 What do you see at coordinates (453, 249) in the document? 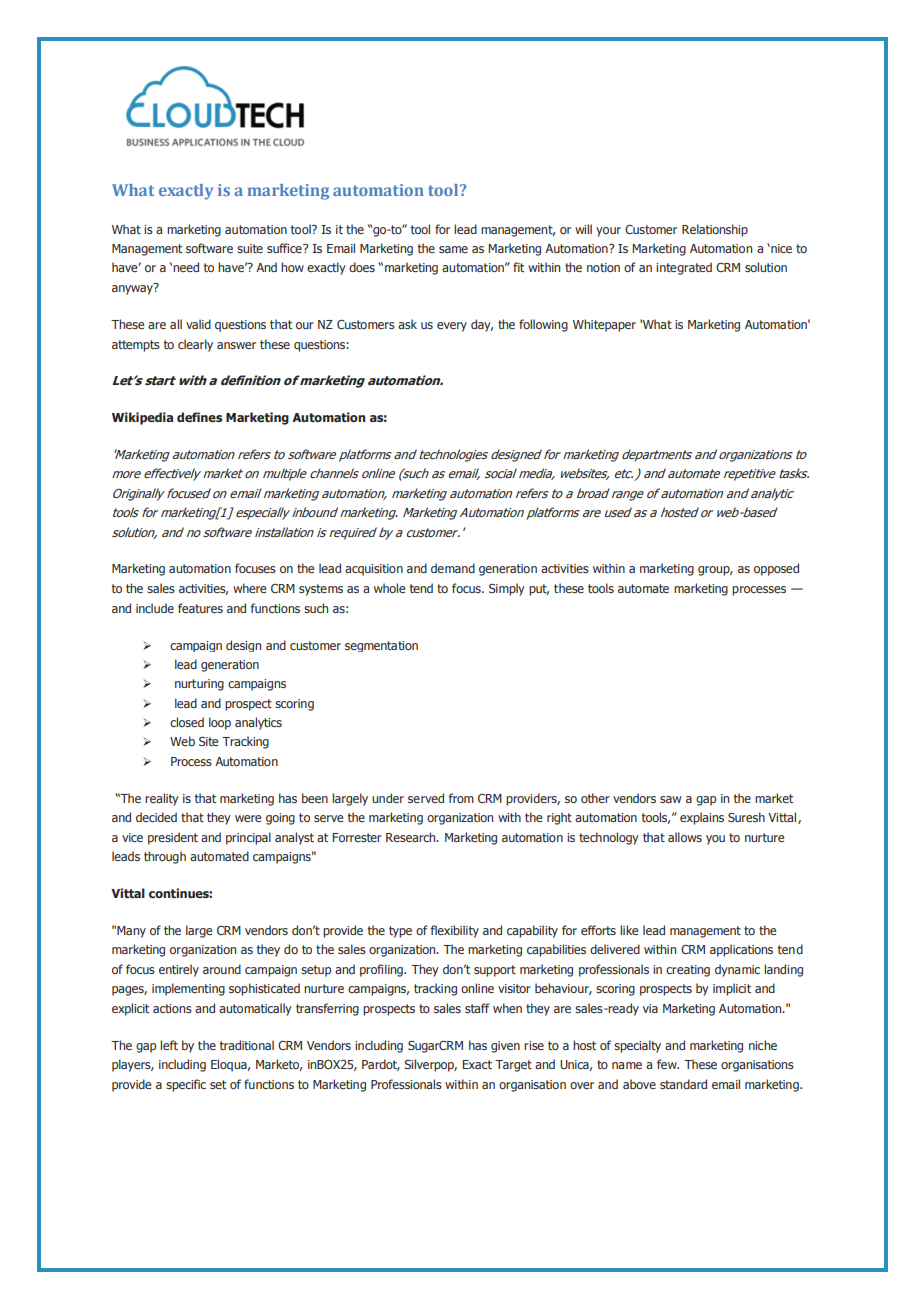
I see `same` at bounding box center [453, 249].
